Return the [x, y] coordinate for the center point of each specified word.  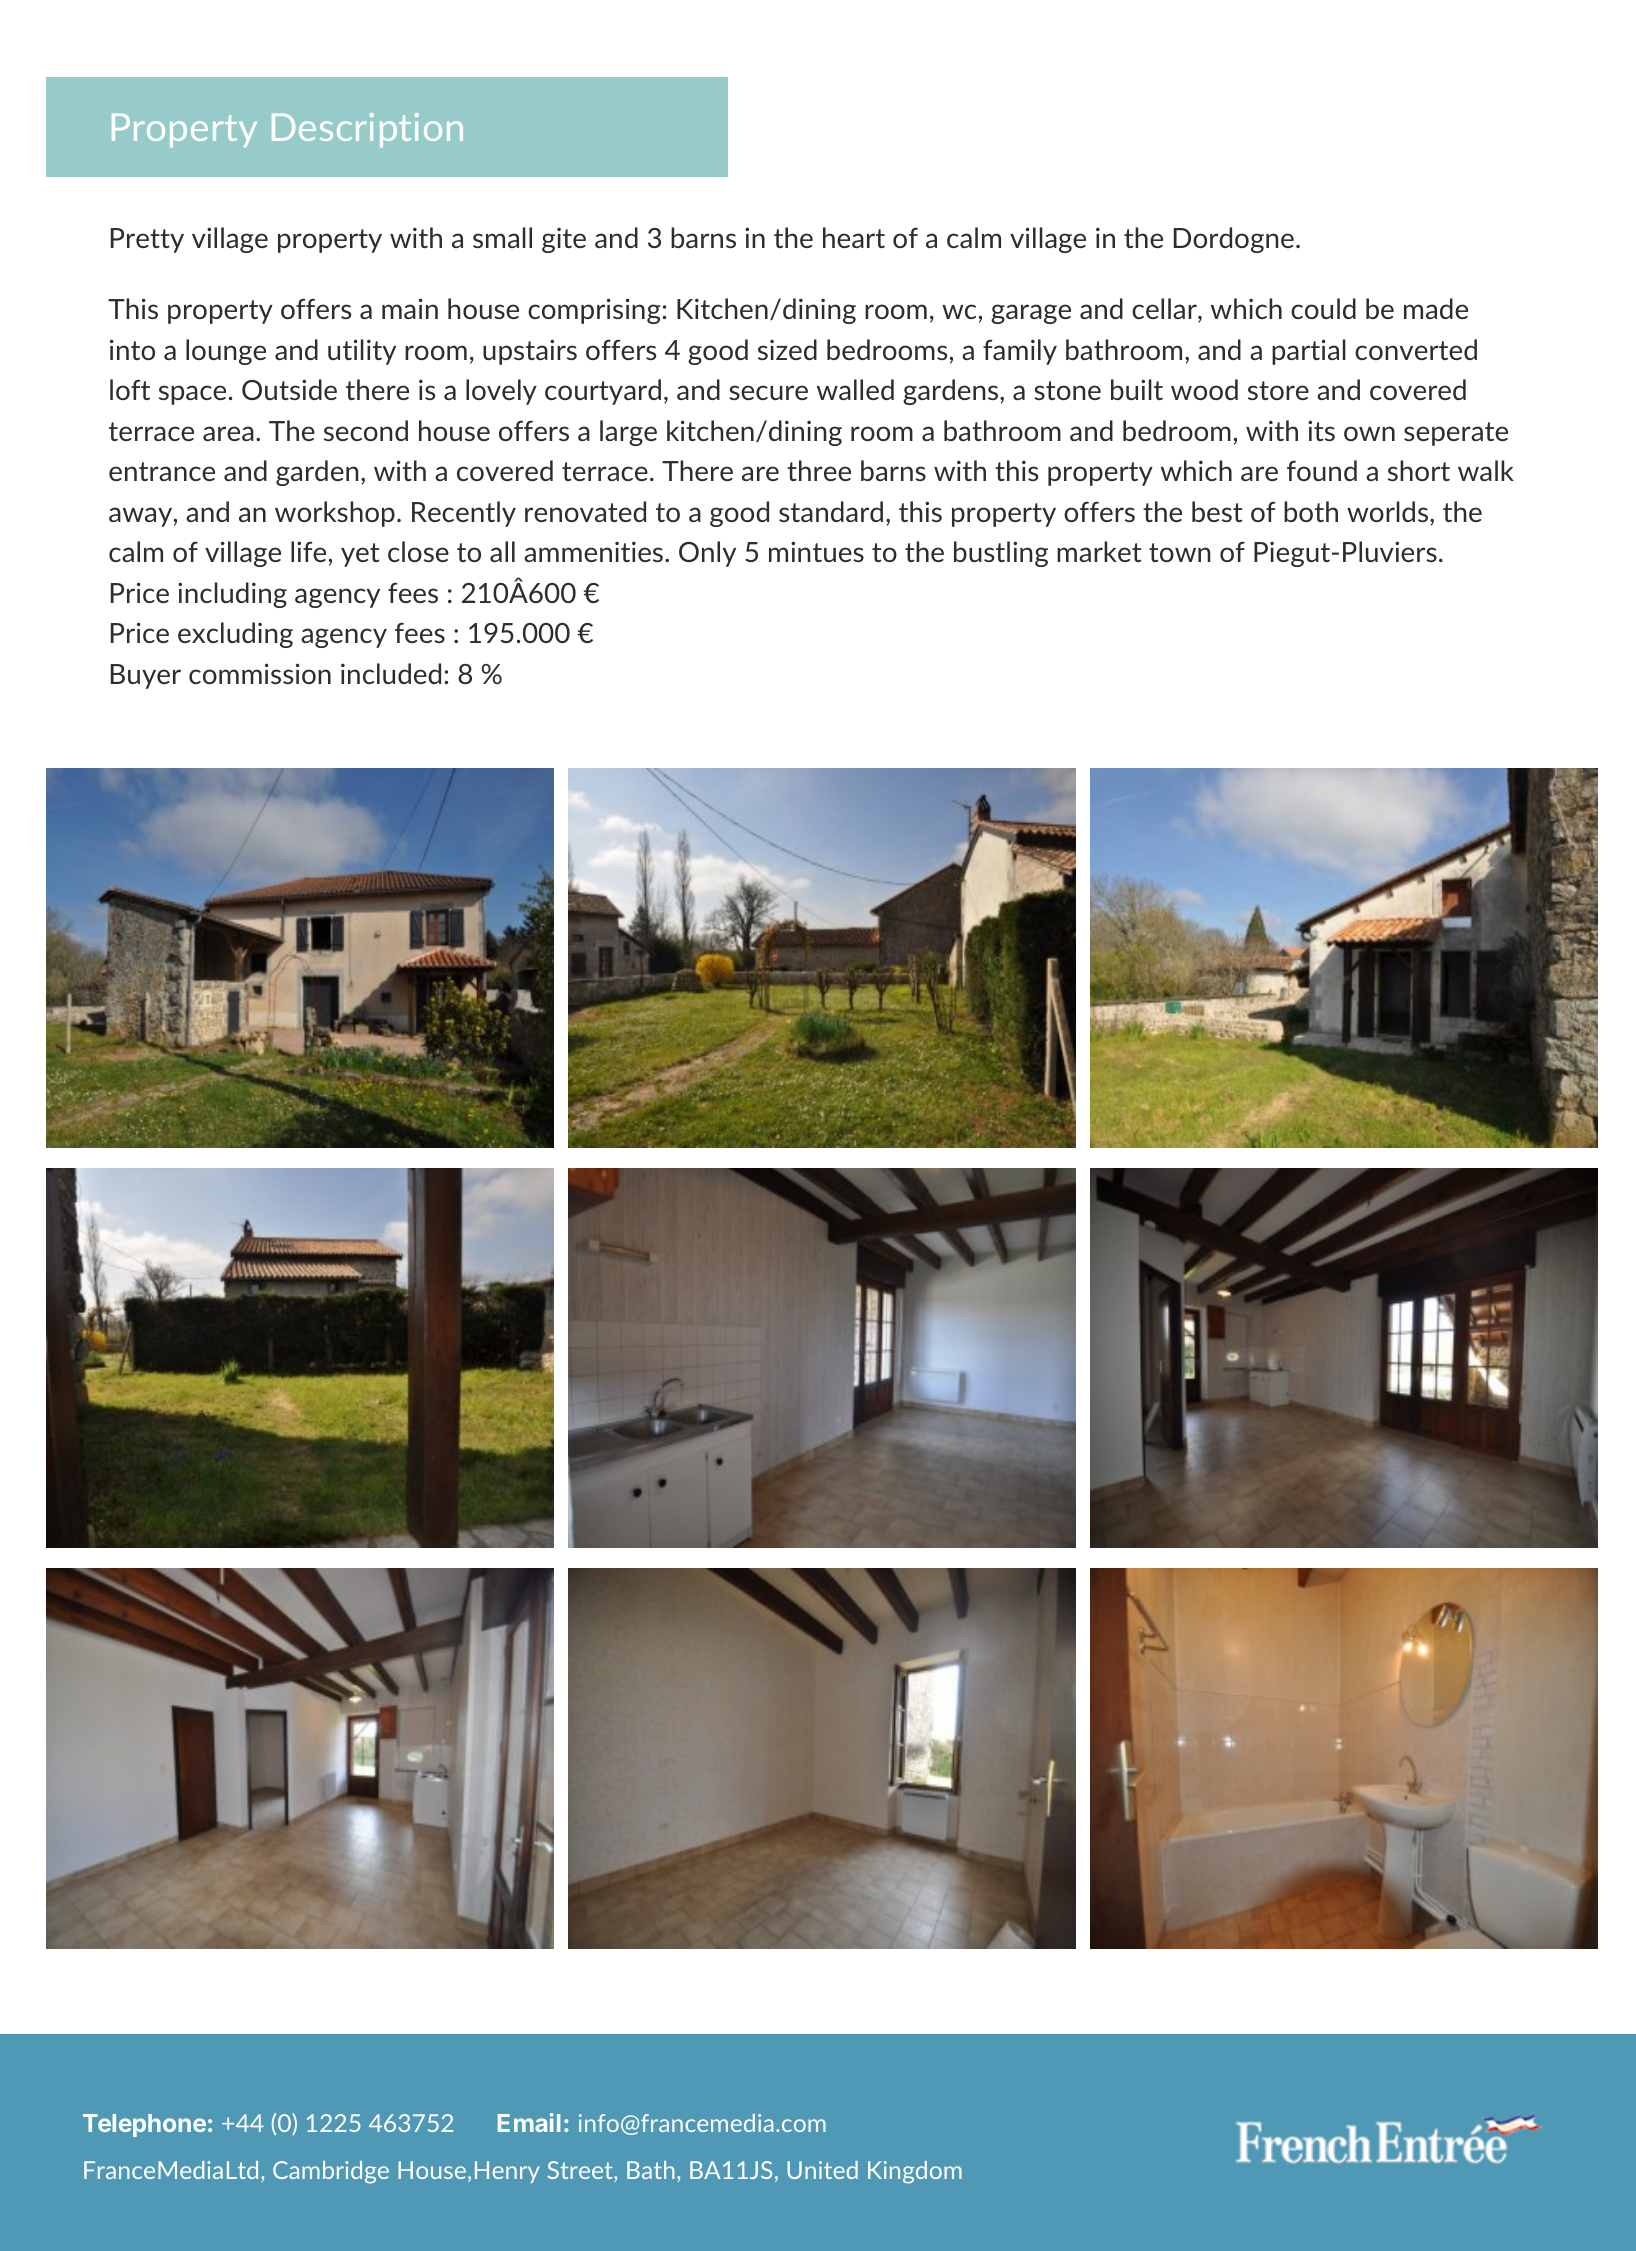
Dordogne [1234, 240]
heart [854, 237]
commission [260, 673]
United [822, 2170]
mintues [816, 551]
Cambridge [331, 2172]
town [1180, 552]
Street [581, 2170]
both [1311, 511]
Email [529, 2122]
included [391, 673]
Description [367, 130]
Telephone [144, 2125]
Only [707, 554]
